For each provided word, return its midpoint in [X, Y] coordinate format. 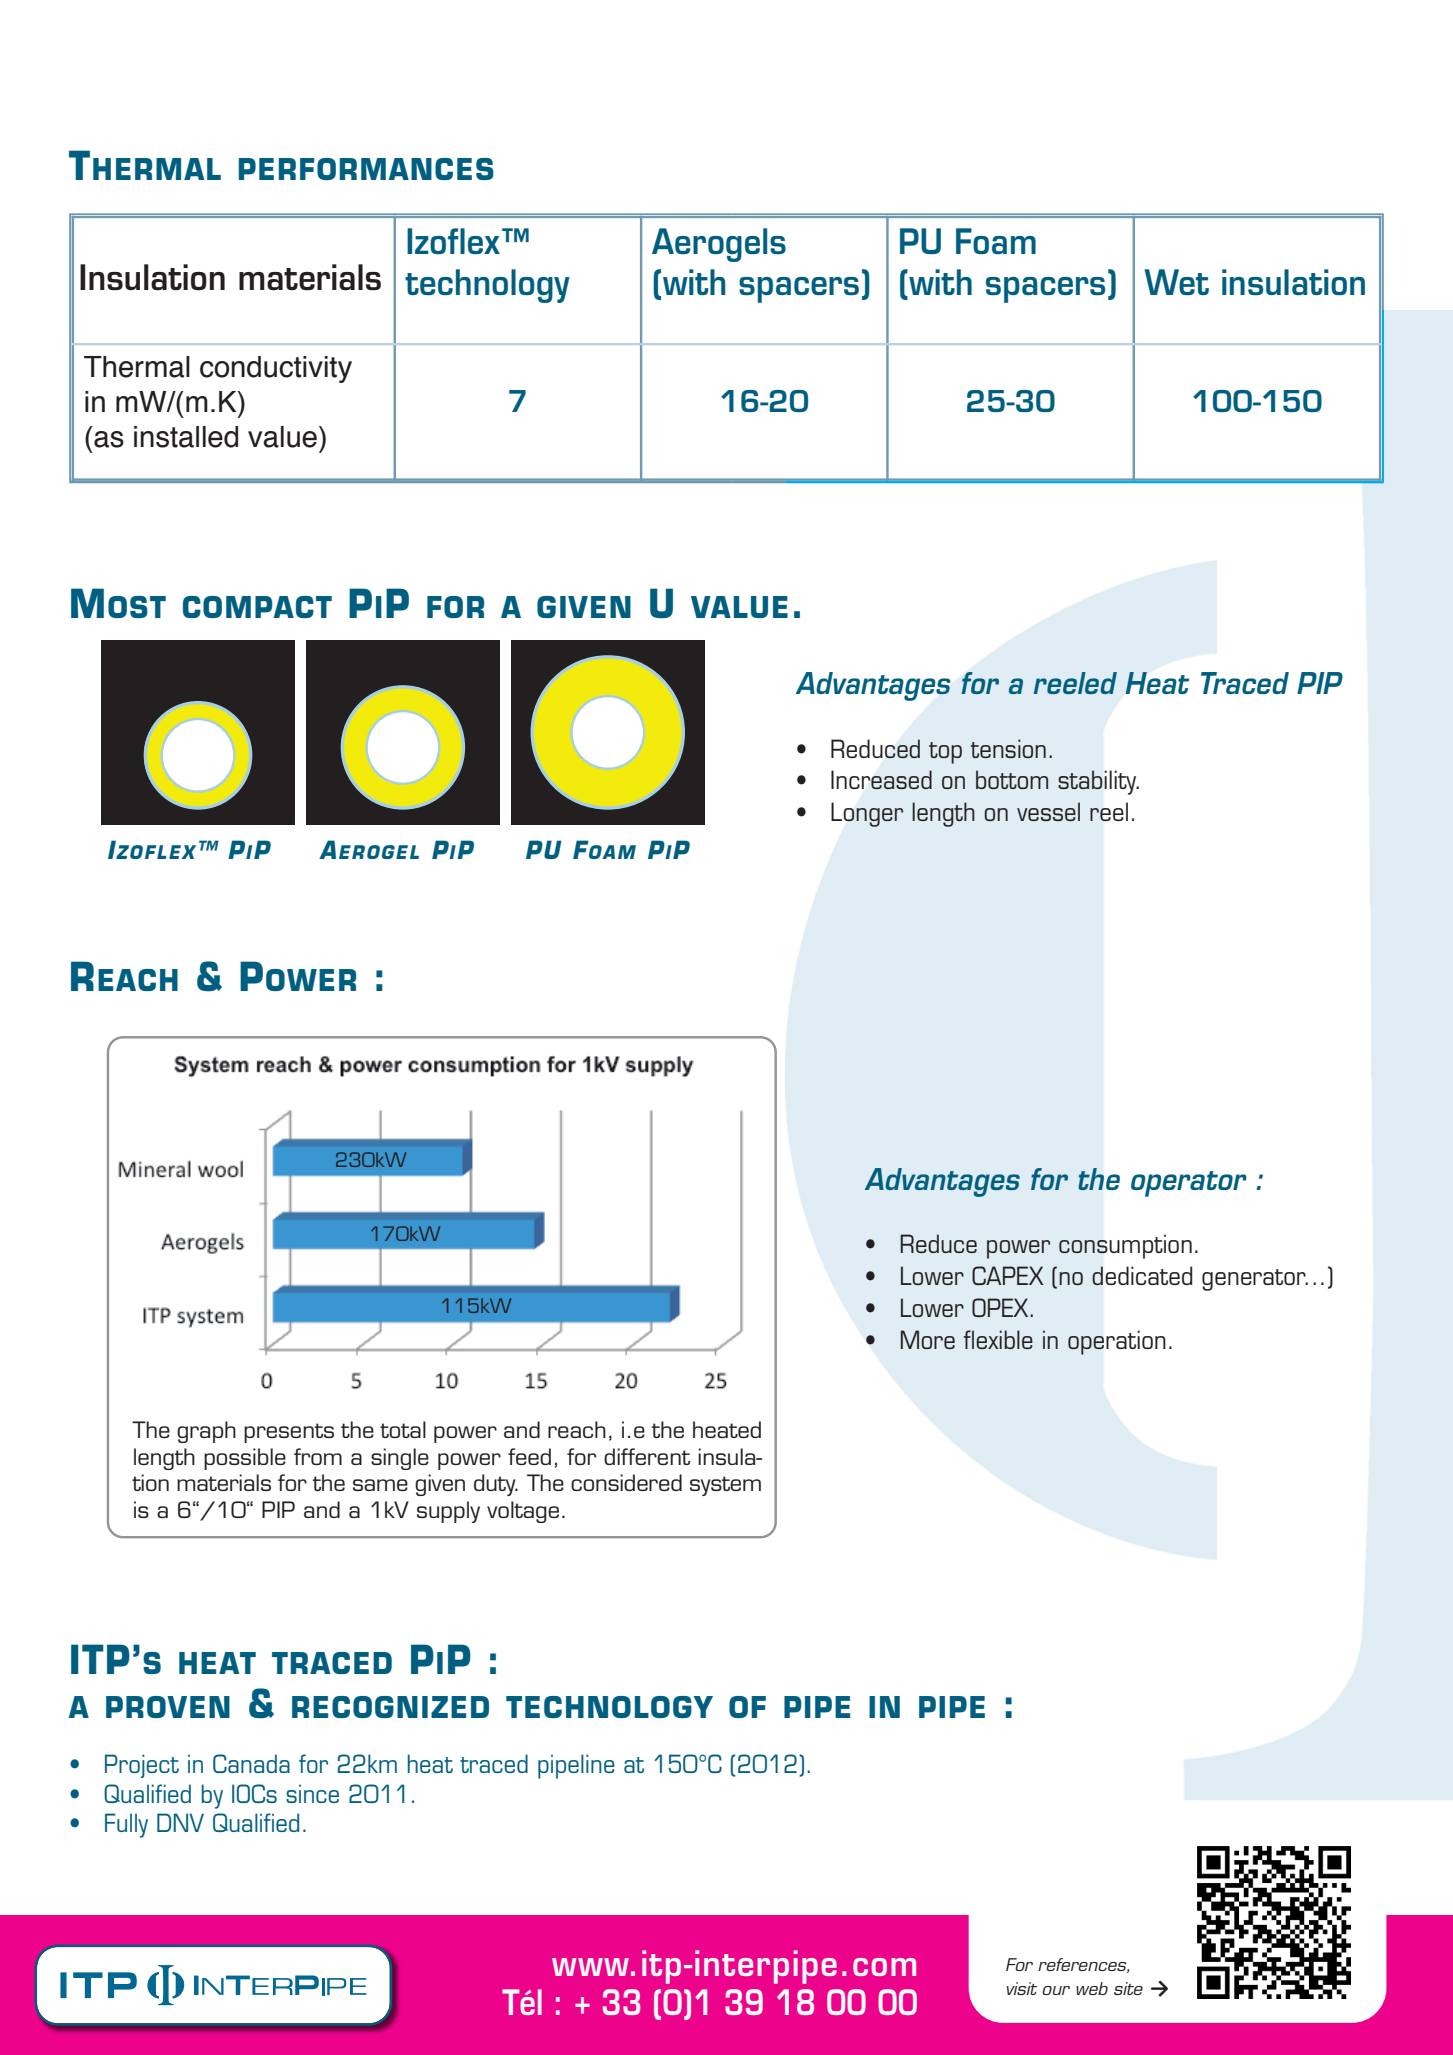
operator [1189, 1184]
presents [289, 1433]
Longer [867, 814]
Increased [881, 779]
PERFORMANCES [366, 169]
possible [245, 1459]
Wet [1177, 282]
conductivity [276, 369]
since [312, 1793]
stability [1098, 782]
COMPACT [257, 607]
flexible [998, 1339]
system [725, 1486]
